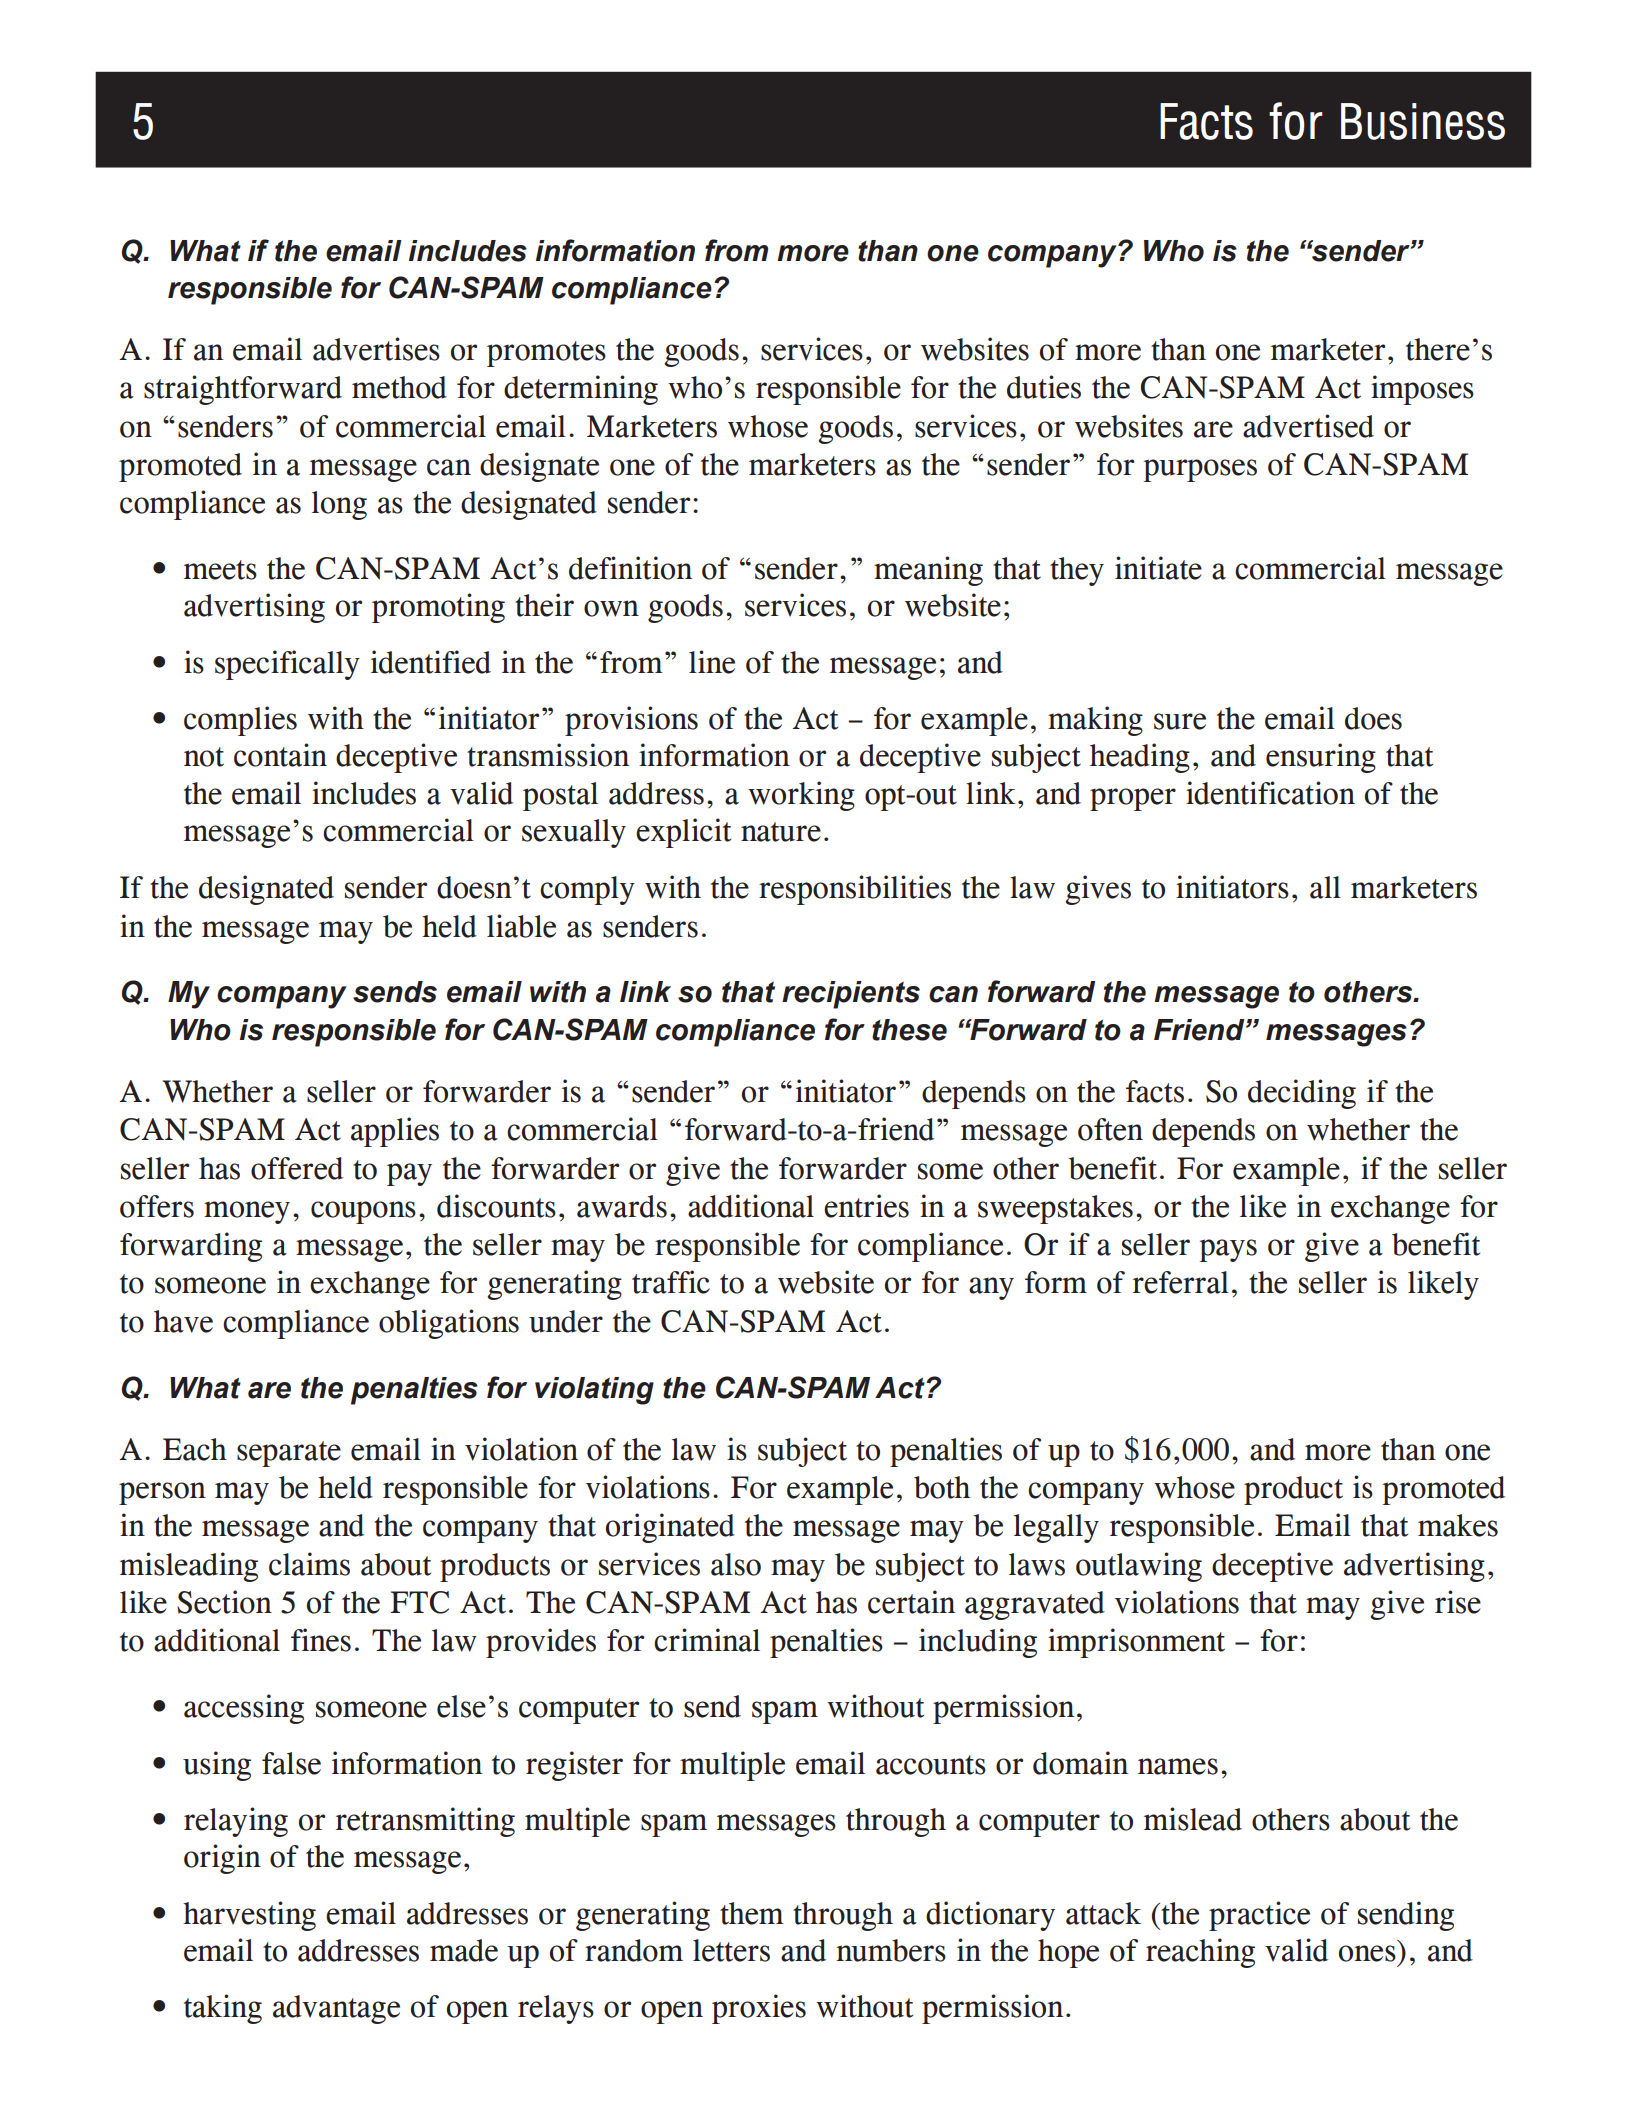 The height and width of the screenshot is (2106, 1627). Describe the element at coordinates (1302, 1094) in the screenshot. I see `deciding` at that location.
